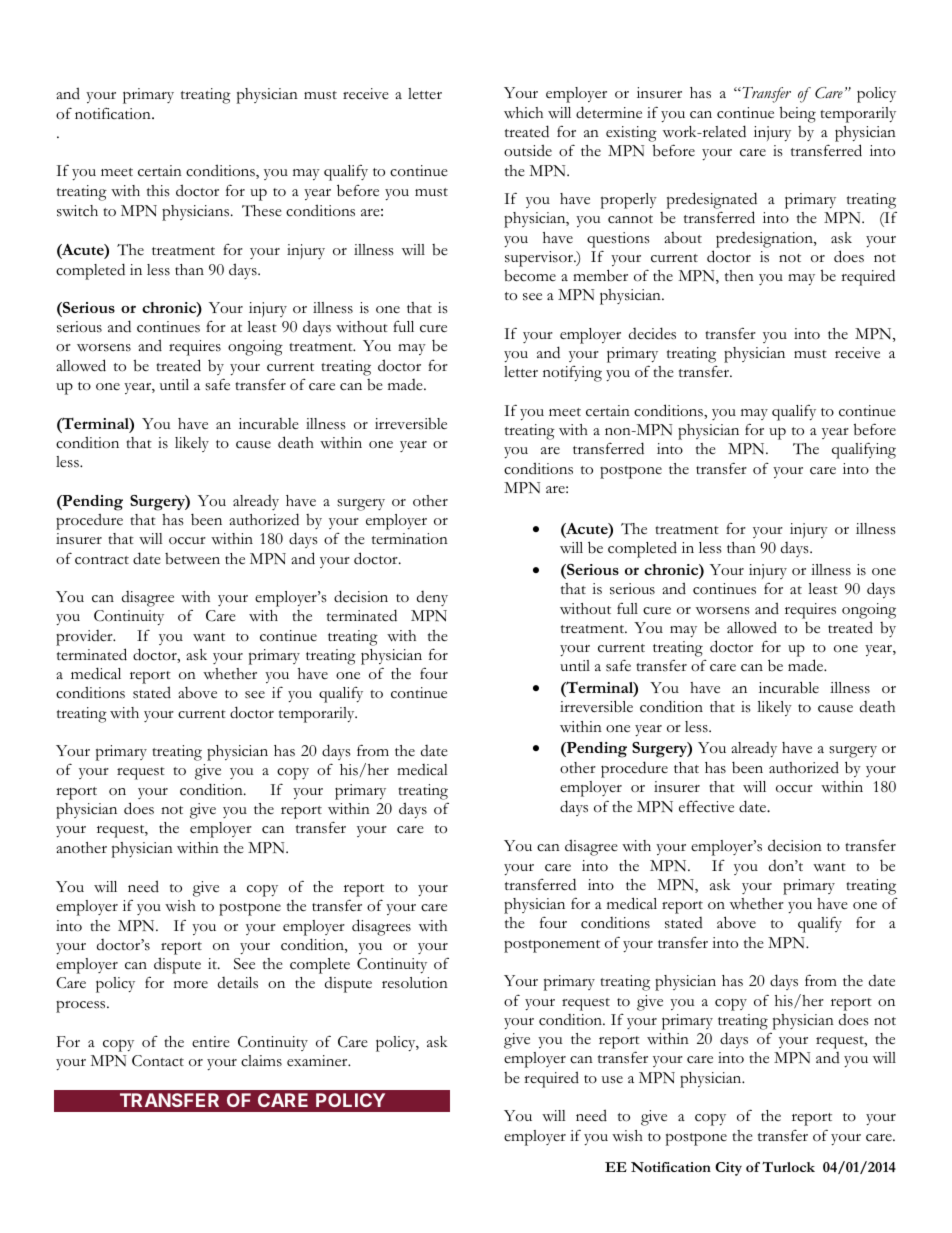 The height and width of the screenshot is (1233, 952). Describe the element at coordinates (728, 1169) in the screenshot. I see `City` at that location.
